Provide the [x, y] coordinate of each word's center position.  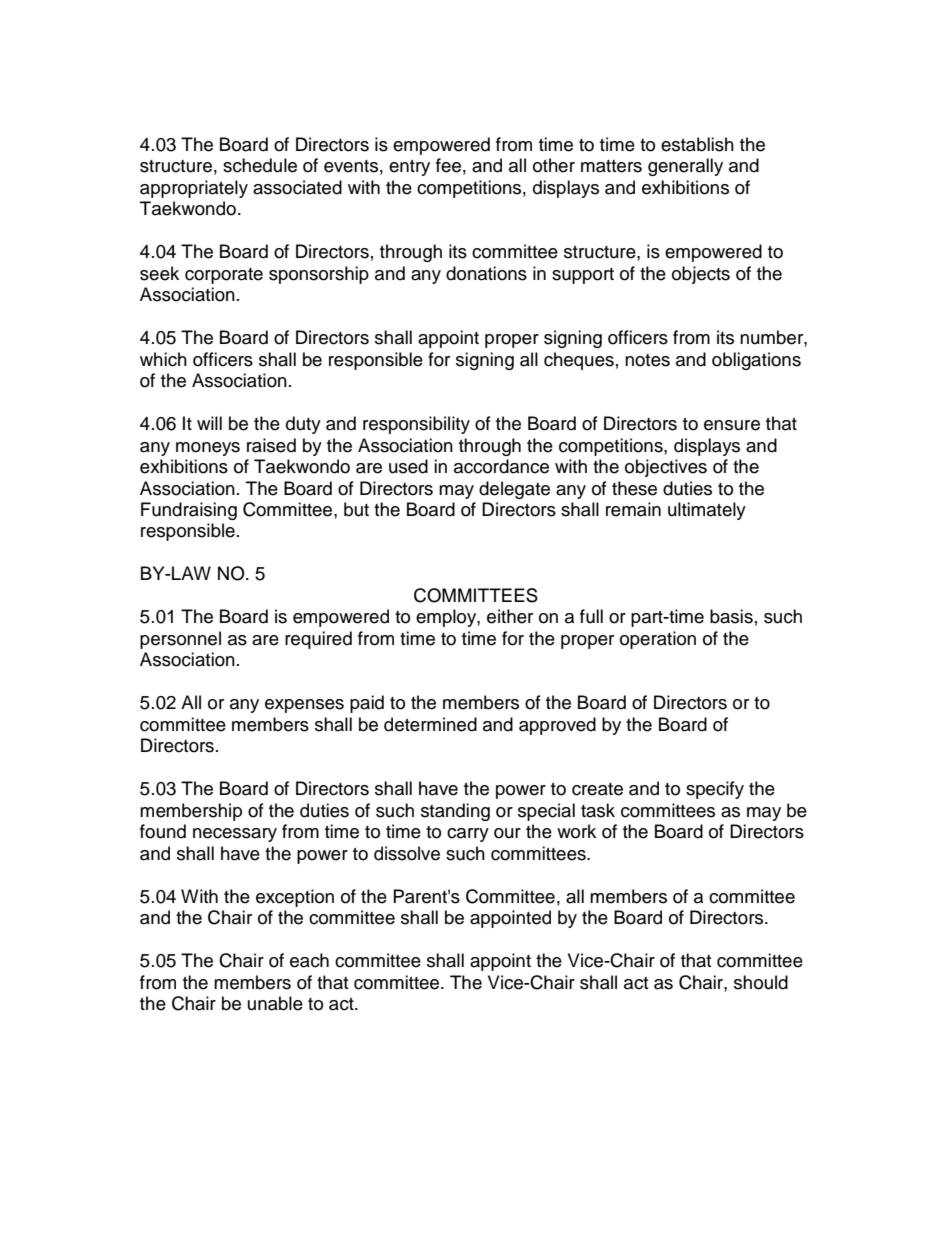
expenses [304, 706]
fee [448, 165]
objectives [666, 468]
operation [658, 640]
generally [685, 167]
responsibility [416, 425]
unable [275, 1003]
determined [430, 724]
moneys [208, 449]
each [309, 960]
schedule [260, 165]
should [761, 982]
